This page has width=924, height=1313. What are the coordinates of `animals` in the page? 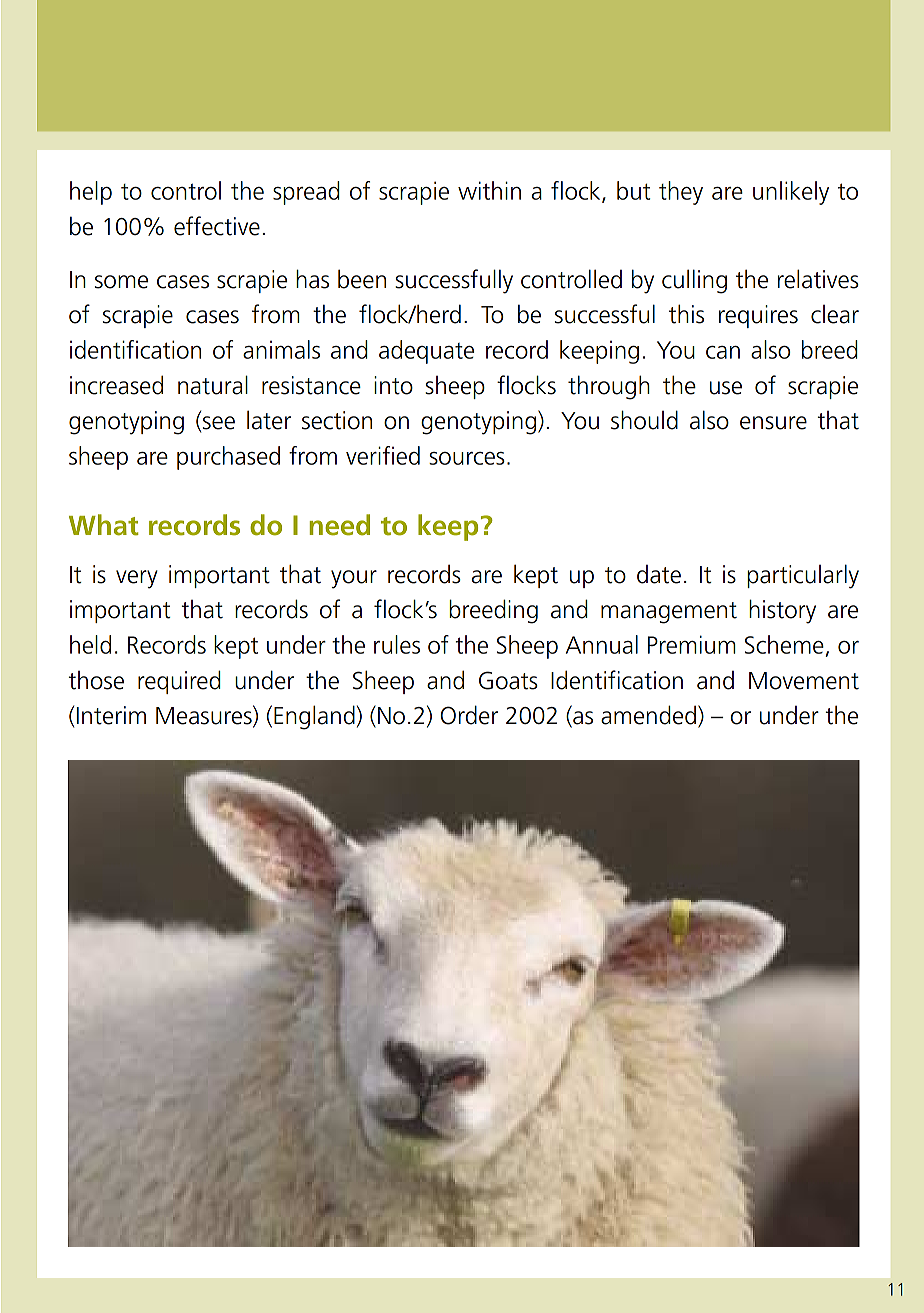 It's located at (281, 349).
